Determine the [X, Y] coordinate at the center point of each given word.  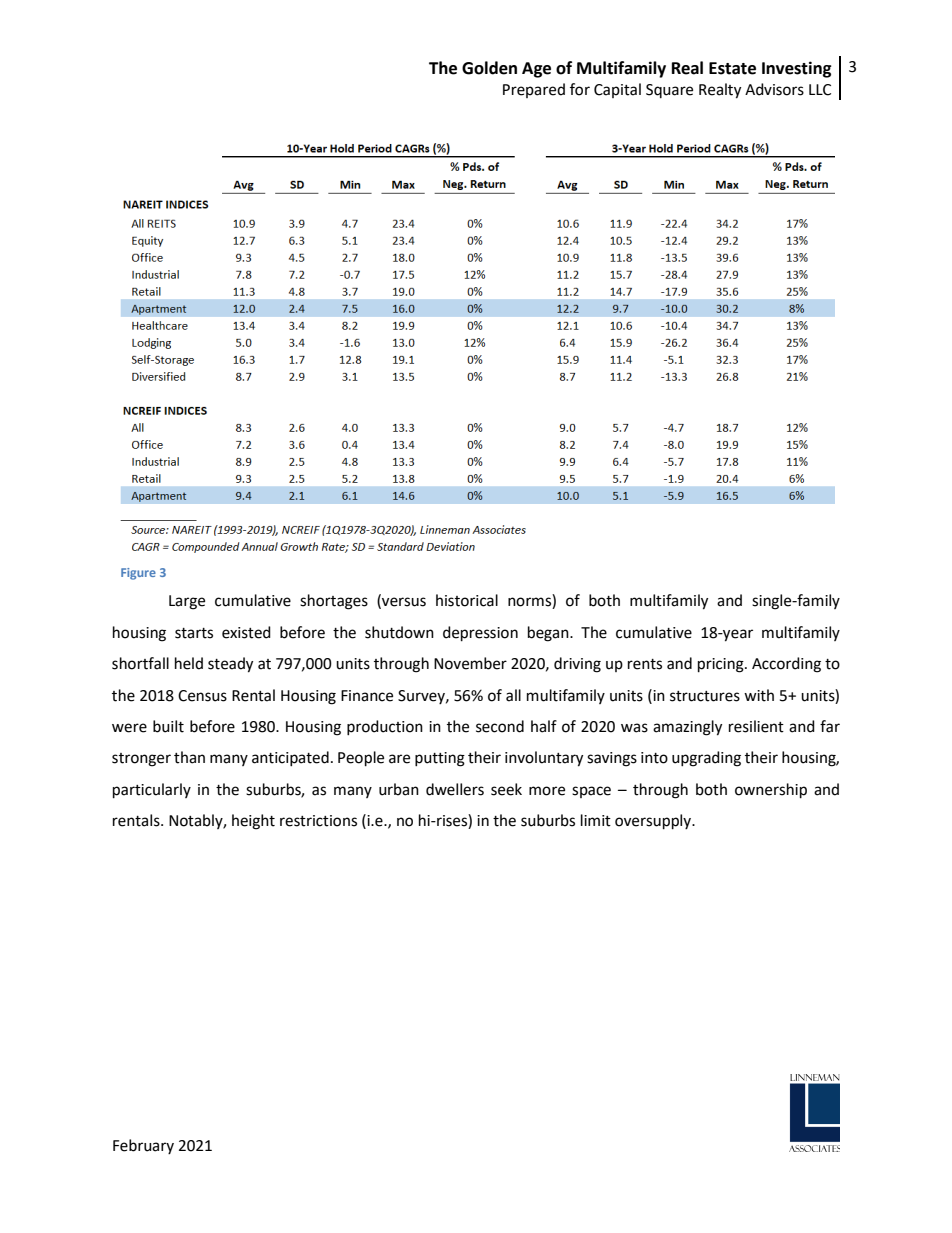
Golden [489, 68]
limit [596, 820]
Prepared [534, 90]
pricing [722, 665]
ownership [771, 791]
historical [467, 600]
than [189, 757]
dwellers [455, 789]
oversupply [654, 822]
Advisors [774, 89]
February [143, 1146]
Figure [138, 574]
